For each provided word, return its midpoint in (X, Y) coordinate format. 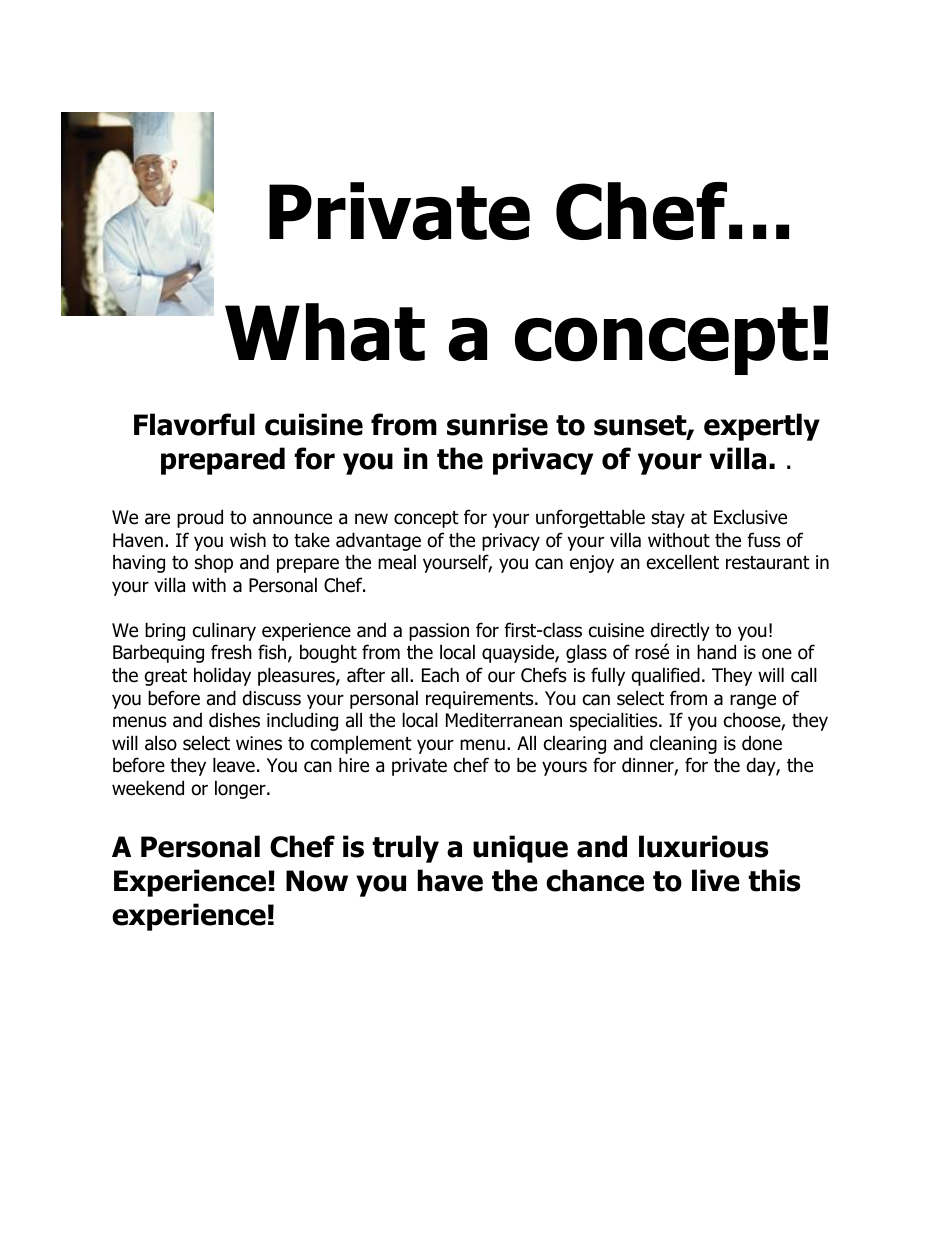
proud (200, 518)
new (371, 519)
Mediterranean (504, 720)
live (716, 880)
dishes (234, 720)
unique (520, 849)
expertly (762, 427)
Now (317, 881)
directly (680, 633)
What (325, 332)
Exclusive (750, 517)
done (762, 743)
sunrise (497, 424)
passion (439, 632)
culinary (224, 631)
